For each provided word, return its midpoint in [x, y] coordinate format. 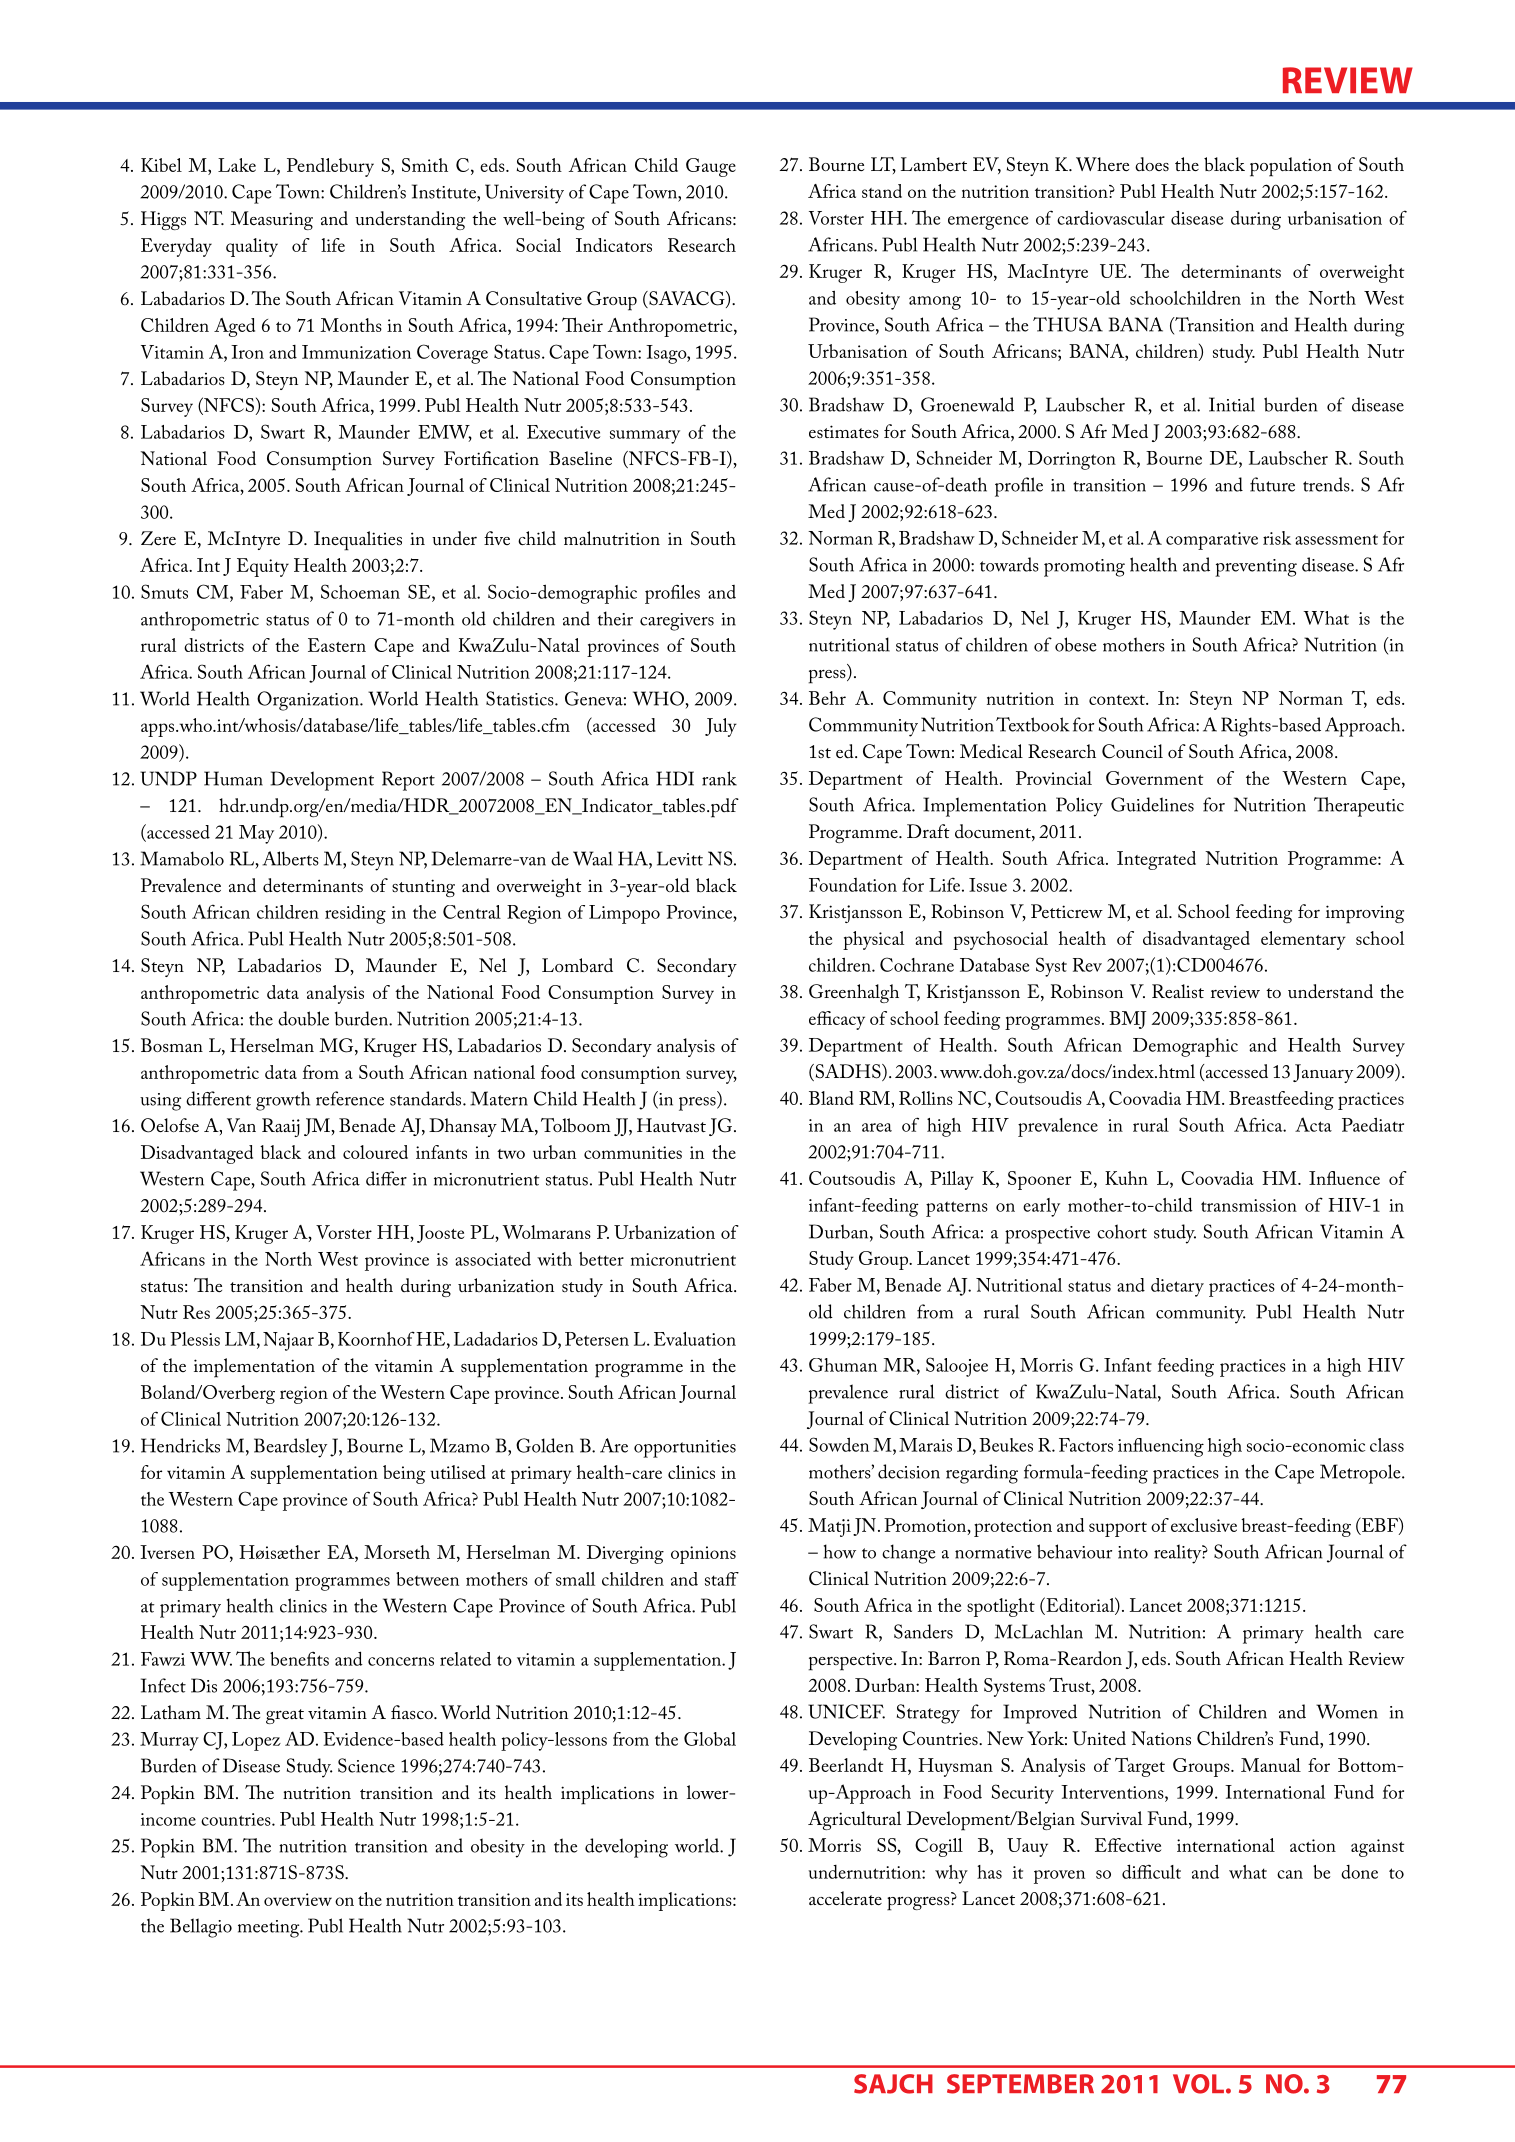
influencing [1161, 1447]
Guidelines [1152, 804]
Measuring [271, 220]
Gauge [711, 167]
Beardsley [290, 1448]
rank [719, 778]
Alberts [290, 858]
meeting [270, 1929]
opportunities [685, 1449]
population [1291, 167]
